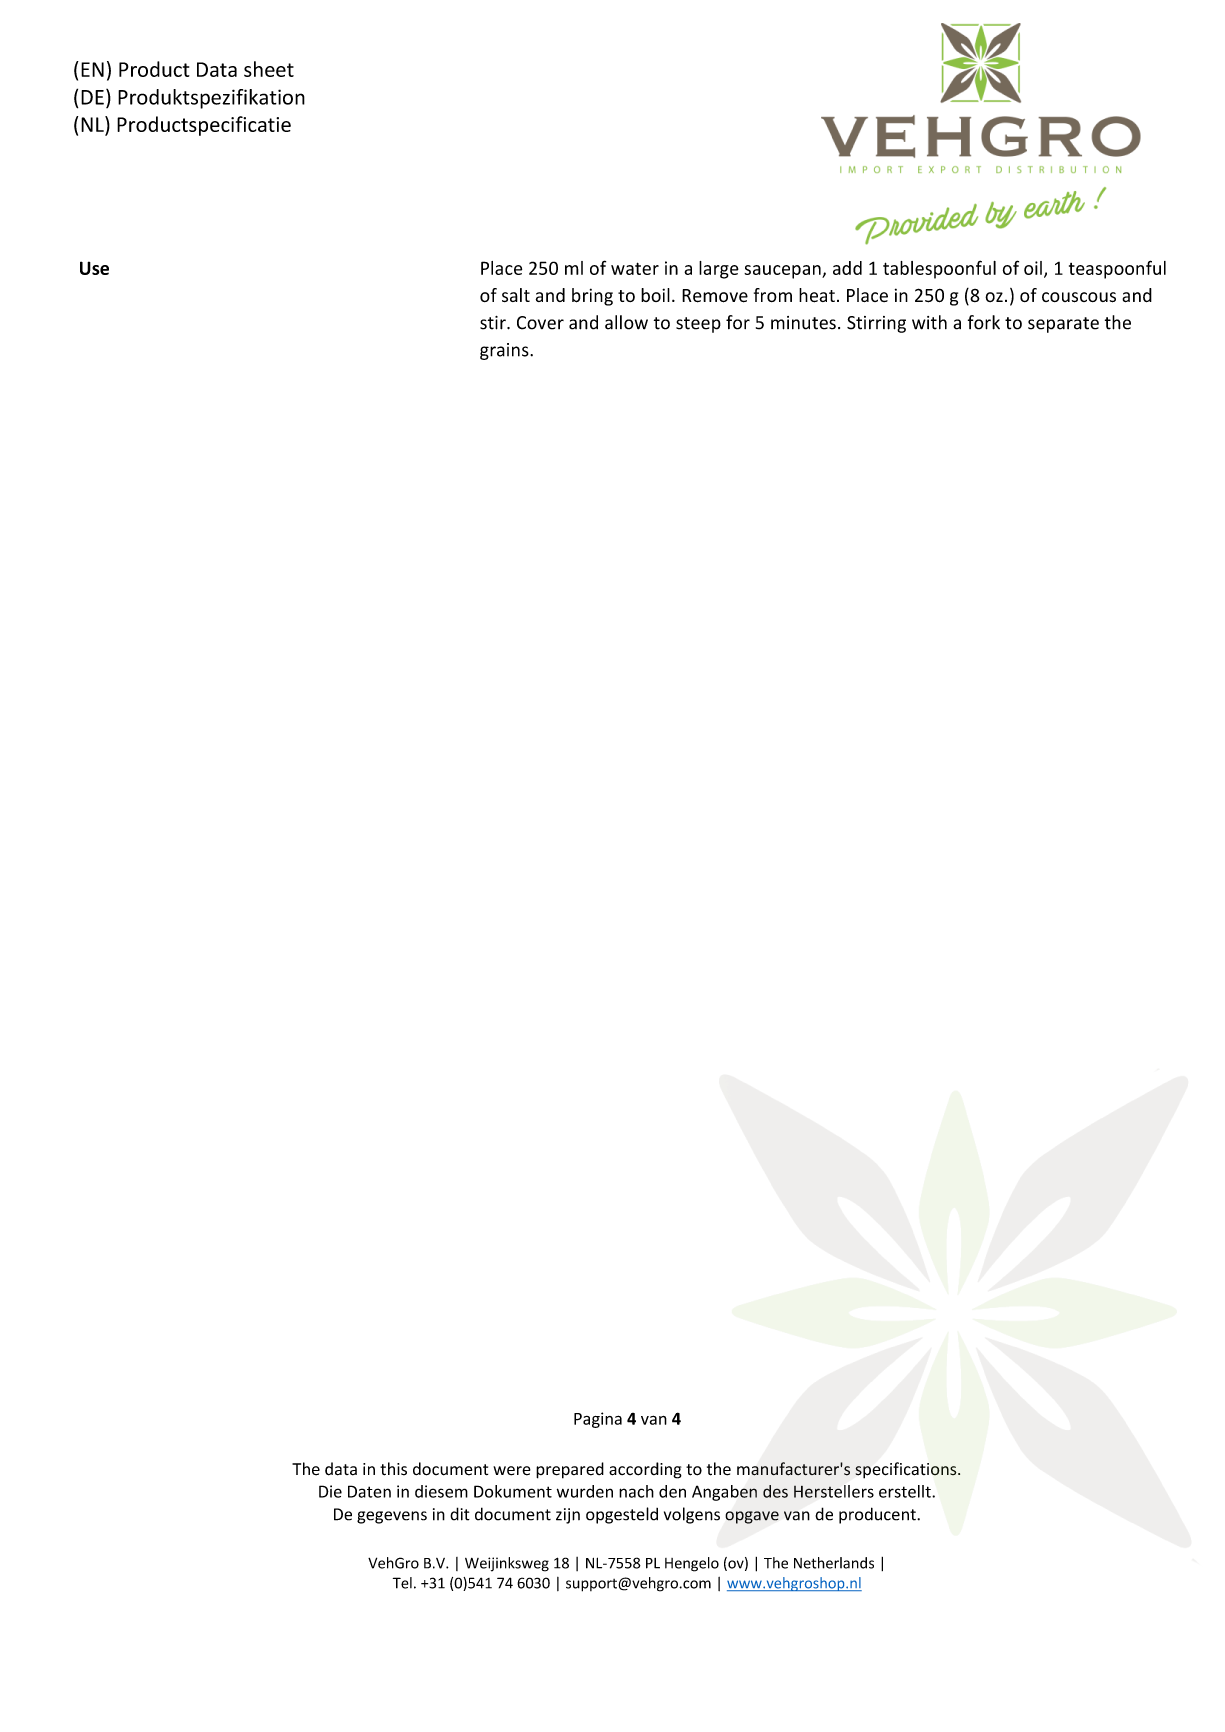 The image size is (1225, 1732). Describe the element at coordinates (269, 69) in the screenshot. I see `sheet` at that location.
